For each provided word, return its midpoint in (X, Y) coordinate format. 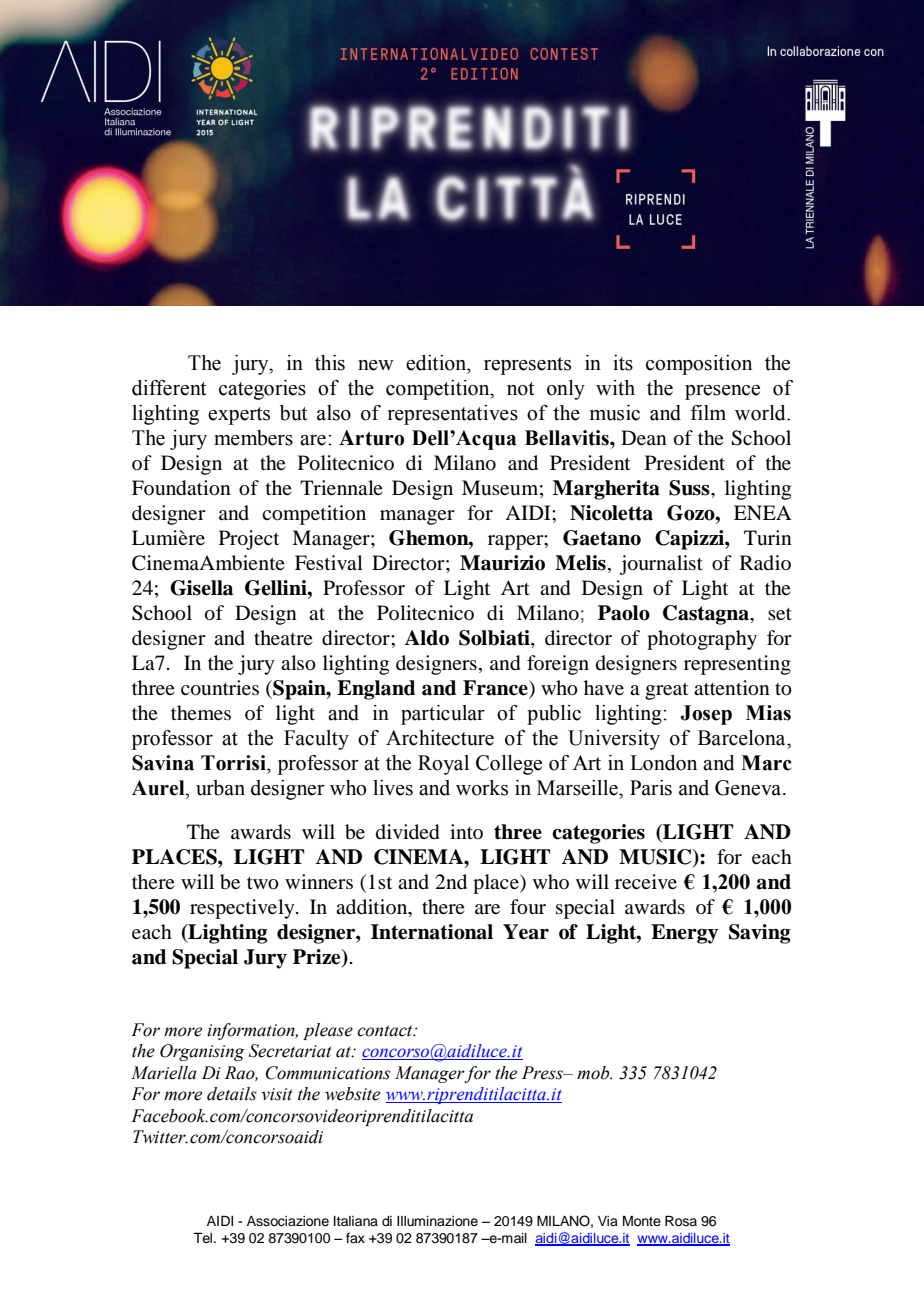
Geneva (749, 788)
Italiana (356, 1221)
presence (722, 392)
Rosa (681, 1221)
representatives (453, 415)
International (432, 932)
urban (220, 788)
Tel (204, 1238)
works (482, 788)
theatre (283, 637)
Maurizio (502, 563)
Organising (202, 1052)
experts (239, 416)
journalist (661, 565)
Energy (684, 934)
